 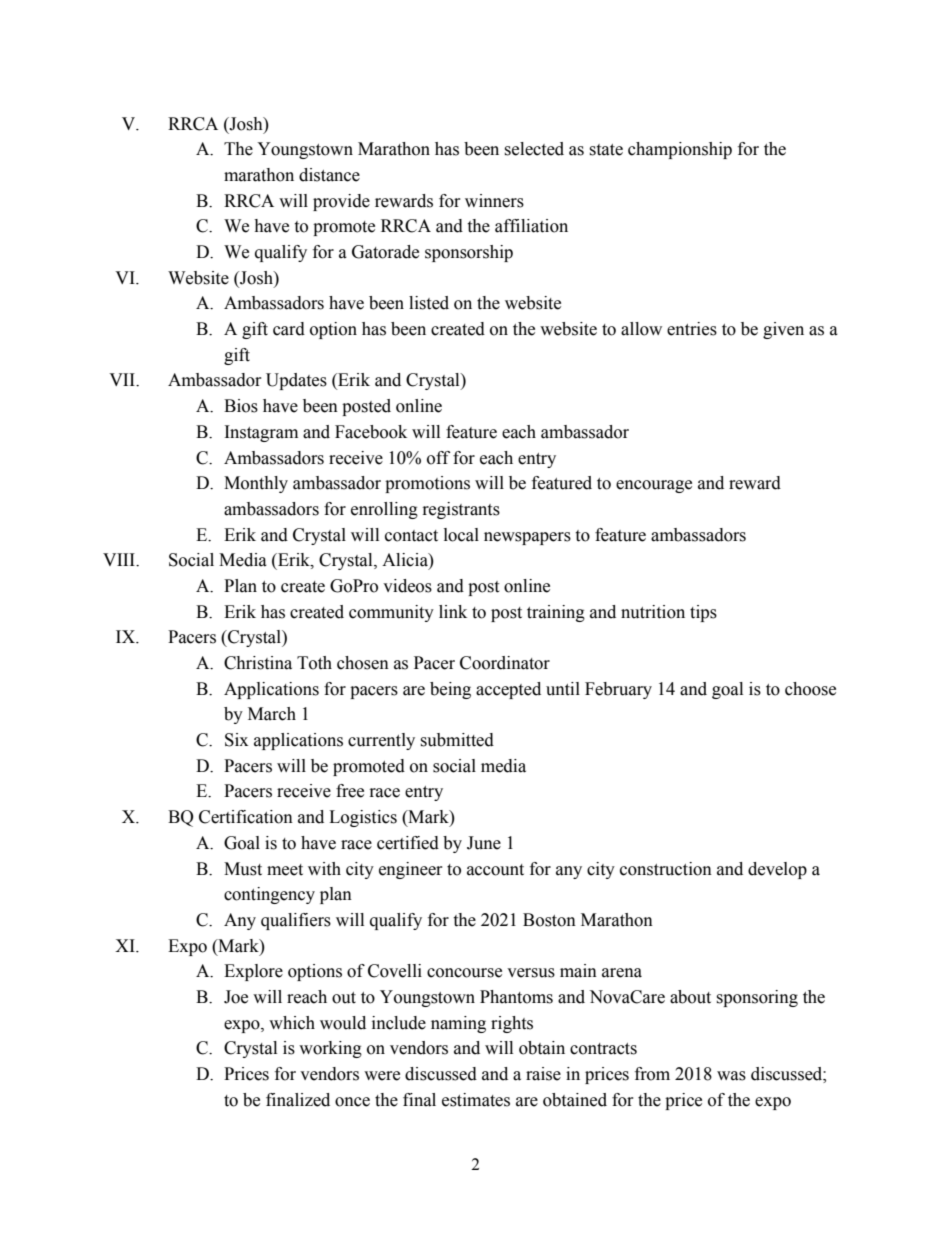 What do you see at coordinates (680, 150) in the image?
I see `championship` at bounding box center [680, 150].
